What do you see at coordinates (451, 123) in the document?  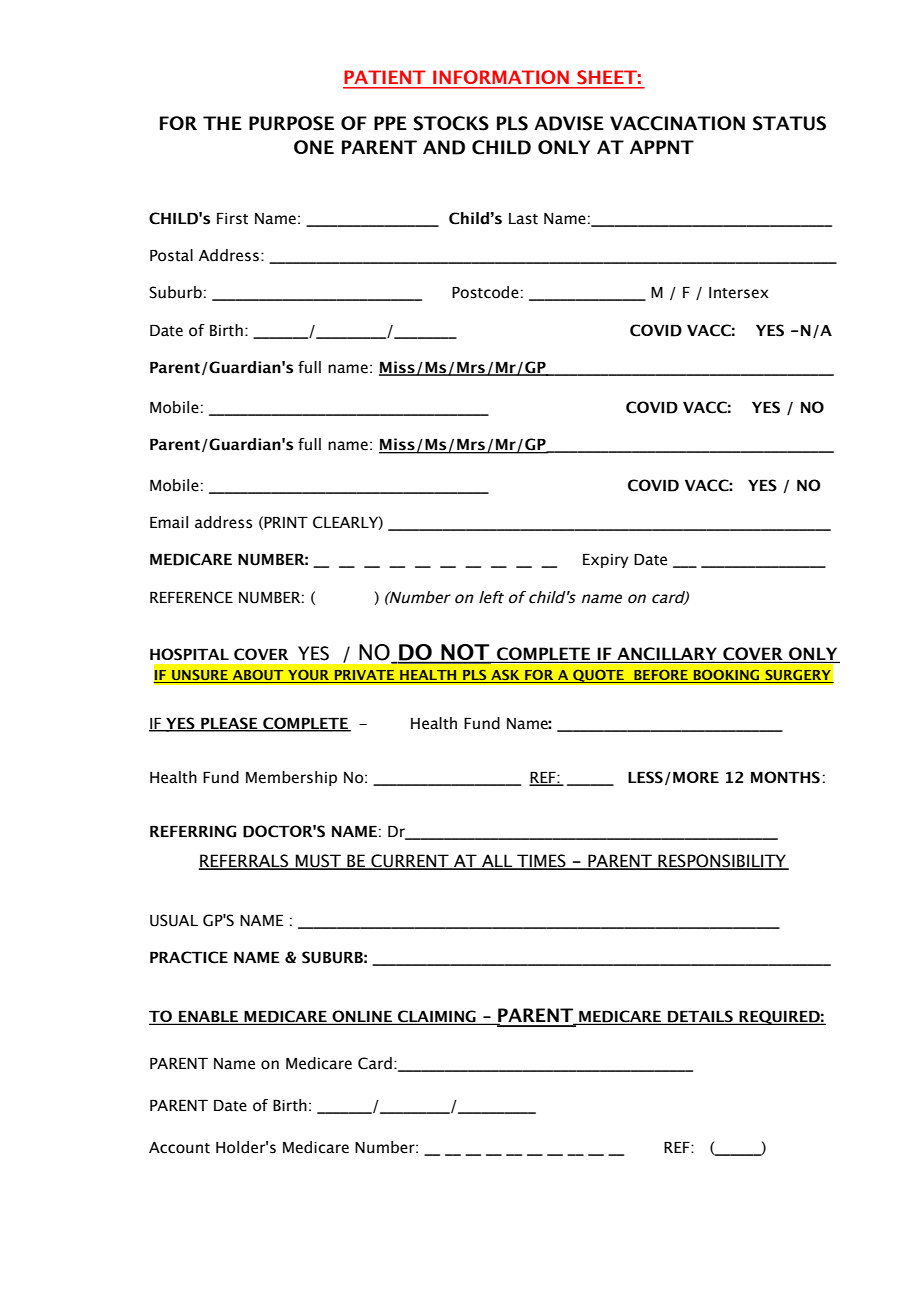 I see `STOCKS` at bounding box center [451, 123].
